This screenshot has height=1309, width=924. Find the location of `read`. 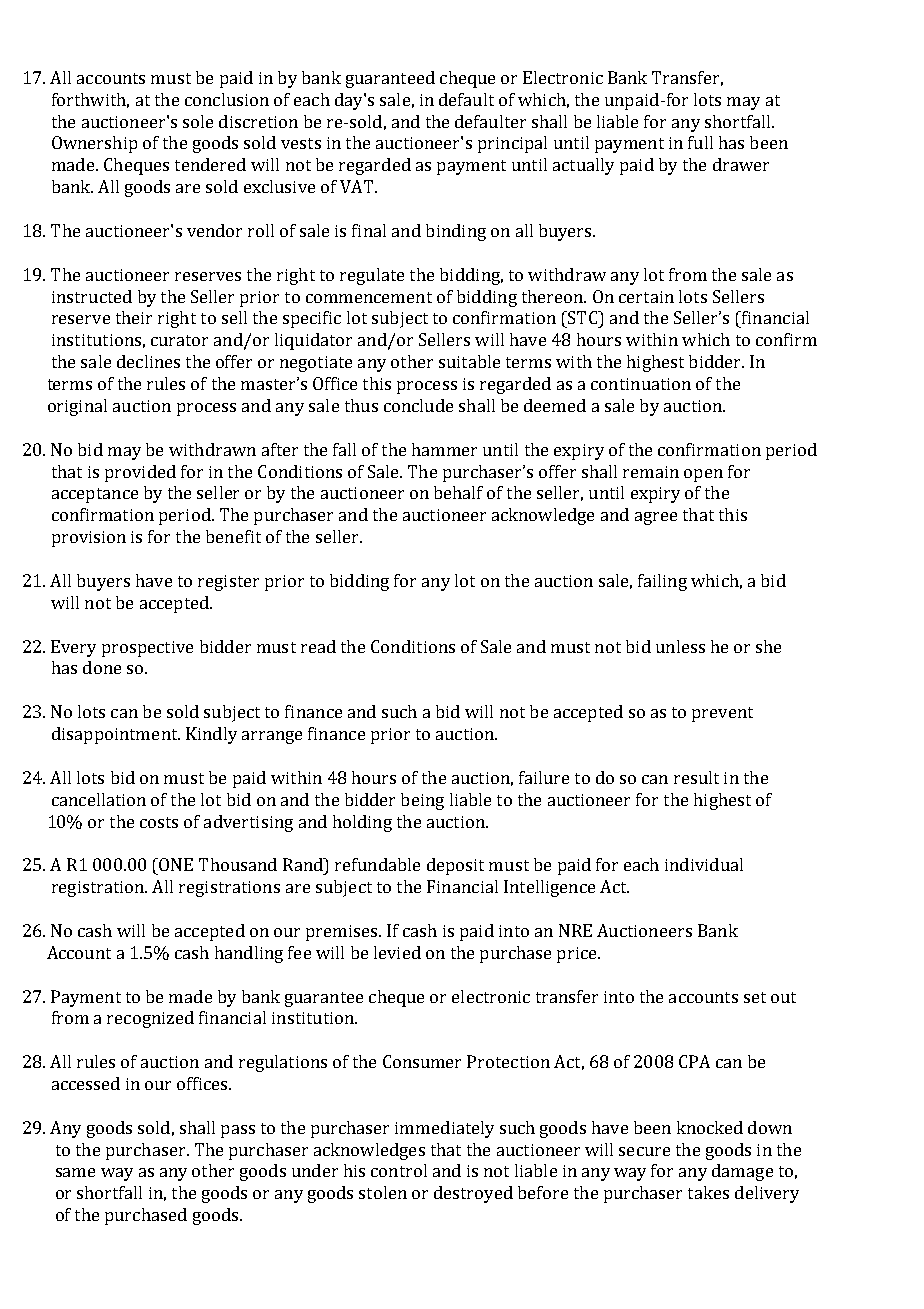

read is located at coordinates (318, 646).
